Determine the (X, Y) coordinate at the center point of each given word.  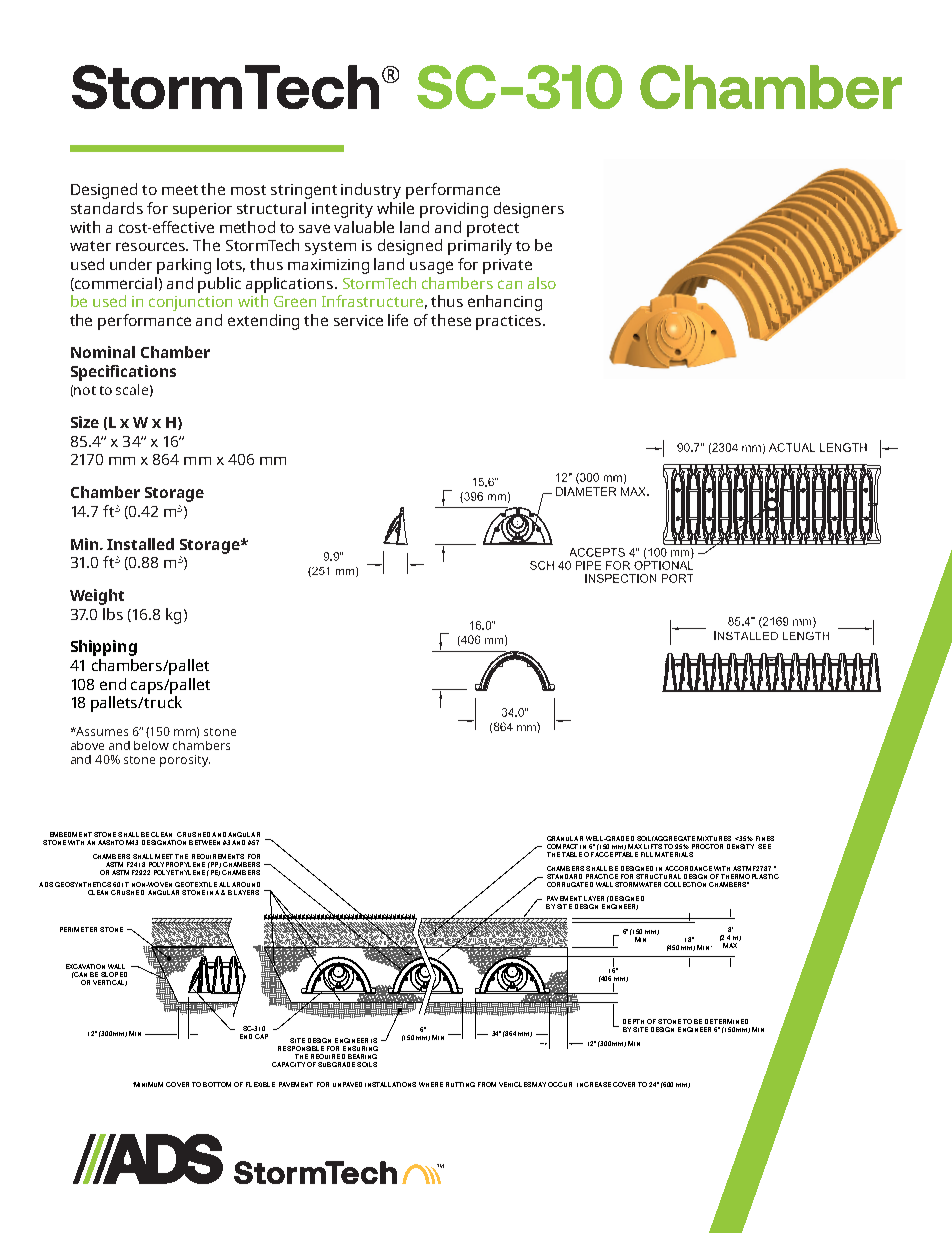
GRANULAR (565, 838)
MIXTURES (714, 838)
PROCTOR (707, 846)
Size (85, 422)
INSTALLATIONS (390, 1084)
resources (152, 246)
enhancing (505, 303)
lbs (113, 614)
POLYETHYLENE (179, 872)
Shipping (104, 648)
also (542, 283)
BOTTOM (217, 1084)
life (398, 320)
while (395, 208)
